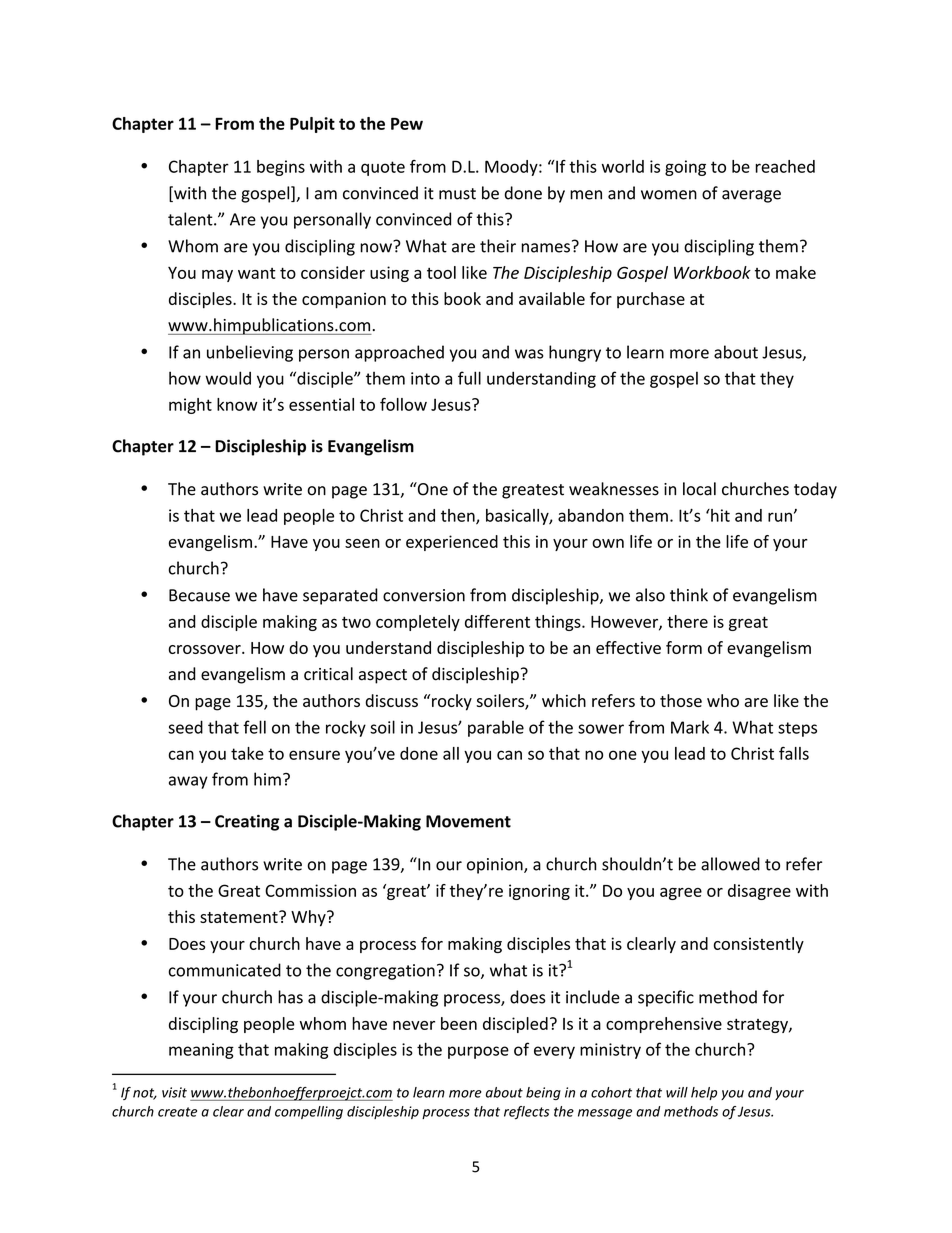 Image resolution: width=952 pixels, height=1233 pixels. What do you see at coordinates (651, 300) in the page?
I see `purchase` at bounding box center [651, 300].
